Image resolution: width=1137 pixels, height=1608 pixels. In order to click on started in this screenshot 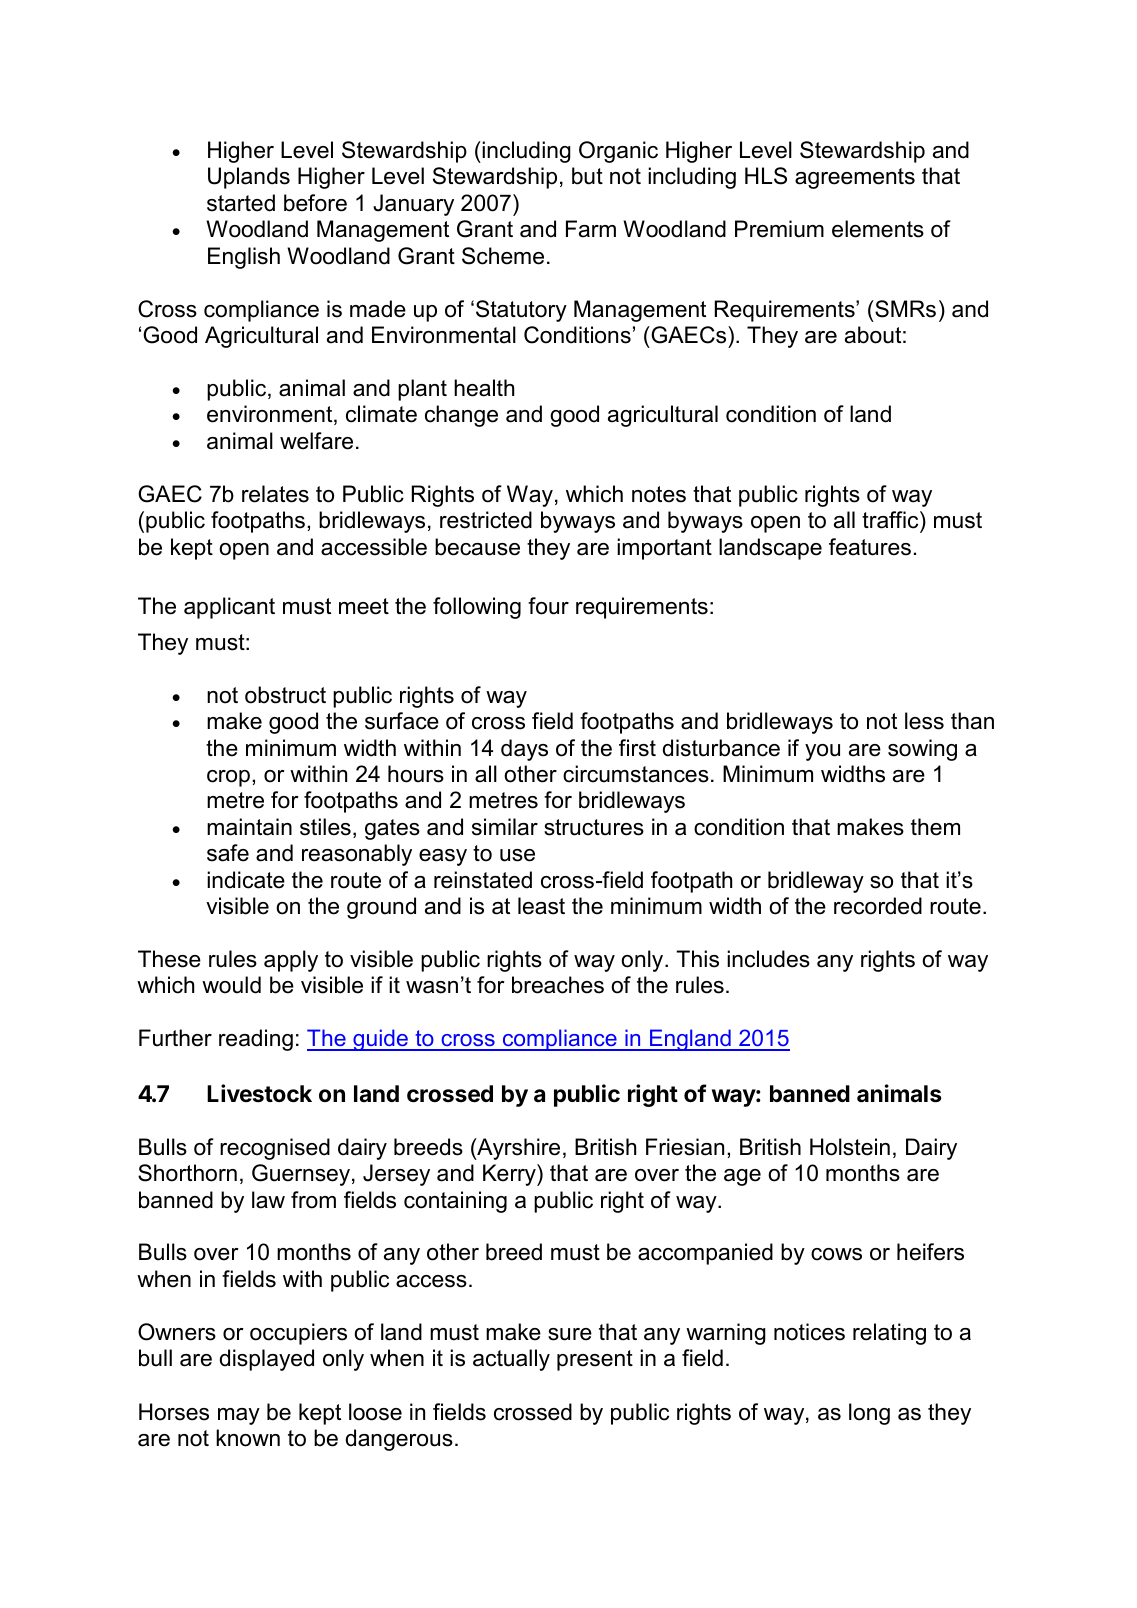, I will do `click(241, 203)`.
